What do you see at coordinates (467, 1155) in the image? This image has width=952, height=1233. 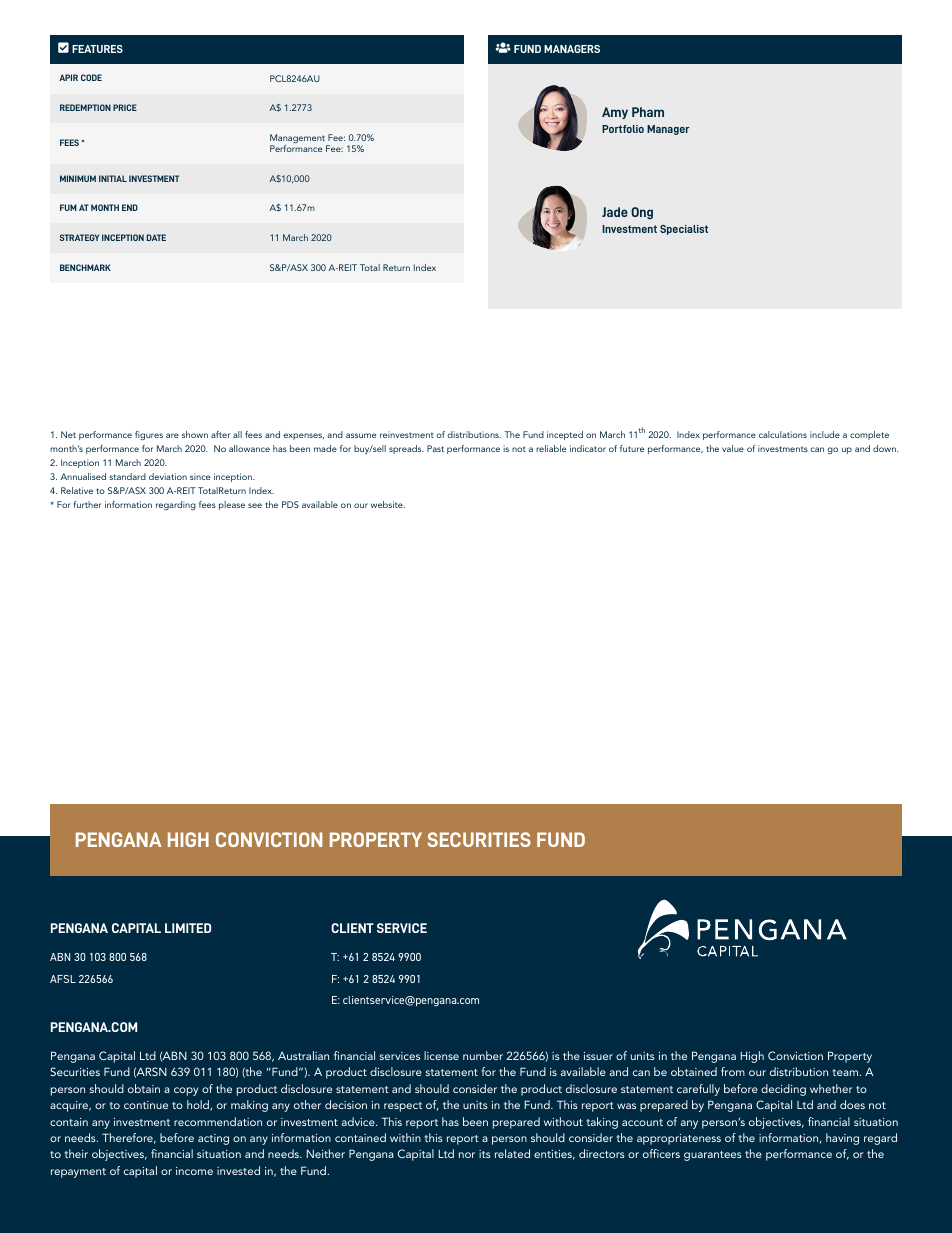 I see `nor` at bounding box center [467, 1155].
